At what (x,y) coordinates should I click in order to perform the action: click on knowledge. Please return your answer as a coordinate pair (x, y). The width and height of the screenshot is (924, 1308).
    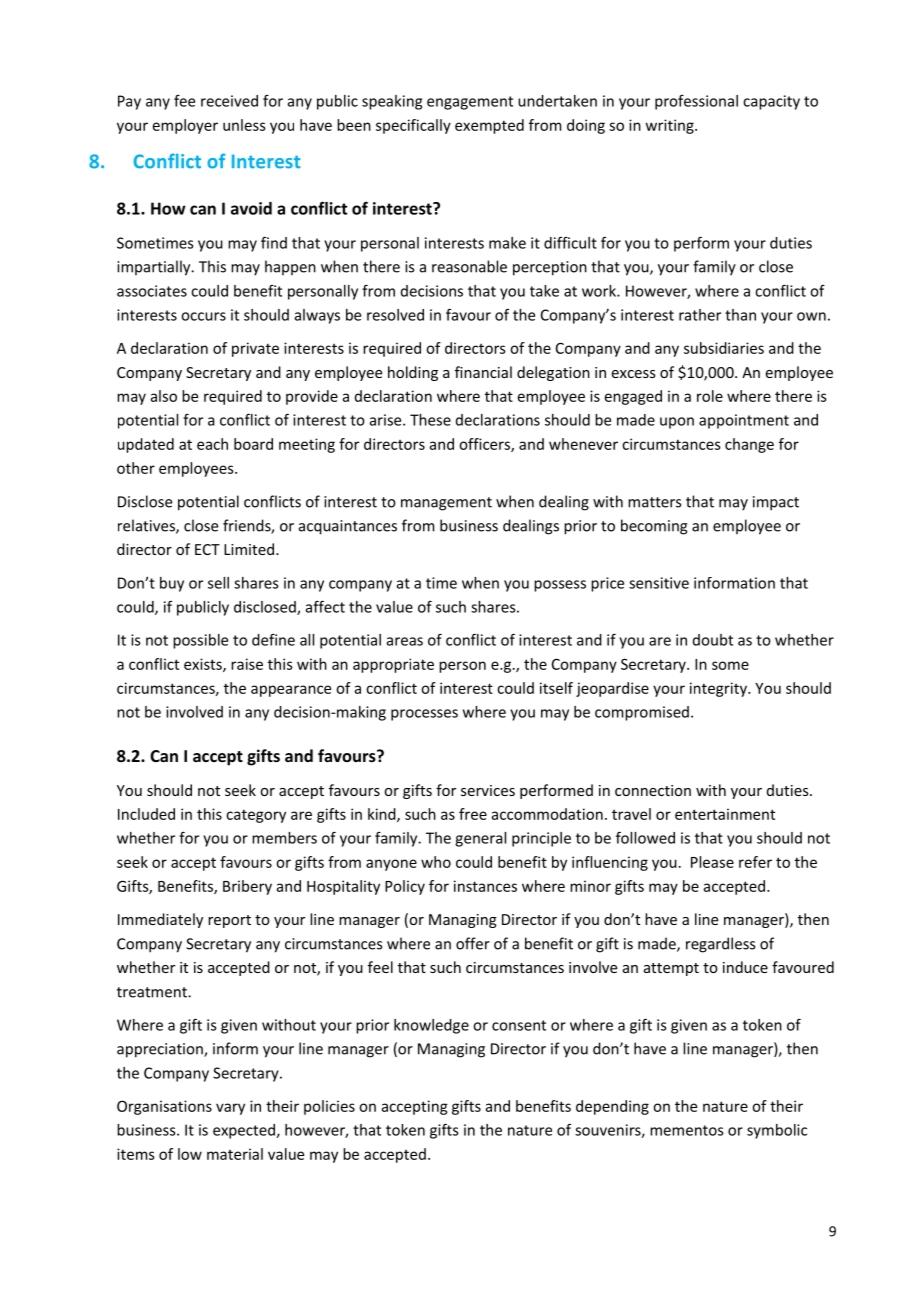
    Looking at the image, I should click on (431, 1026).
